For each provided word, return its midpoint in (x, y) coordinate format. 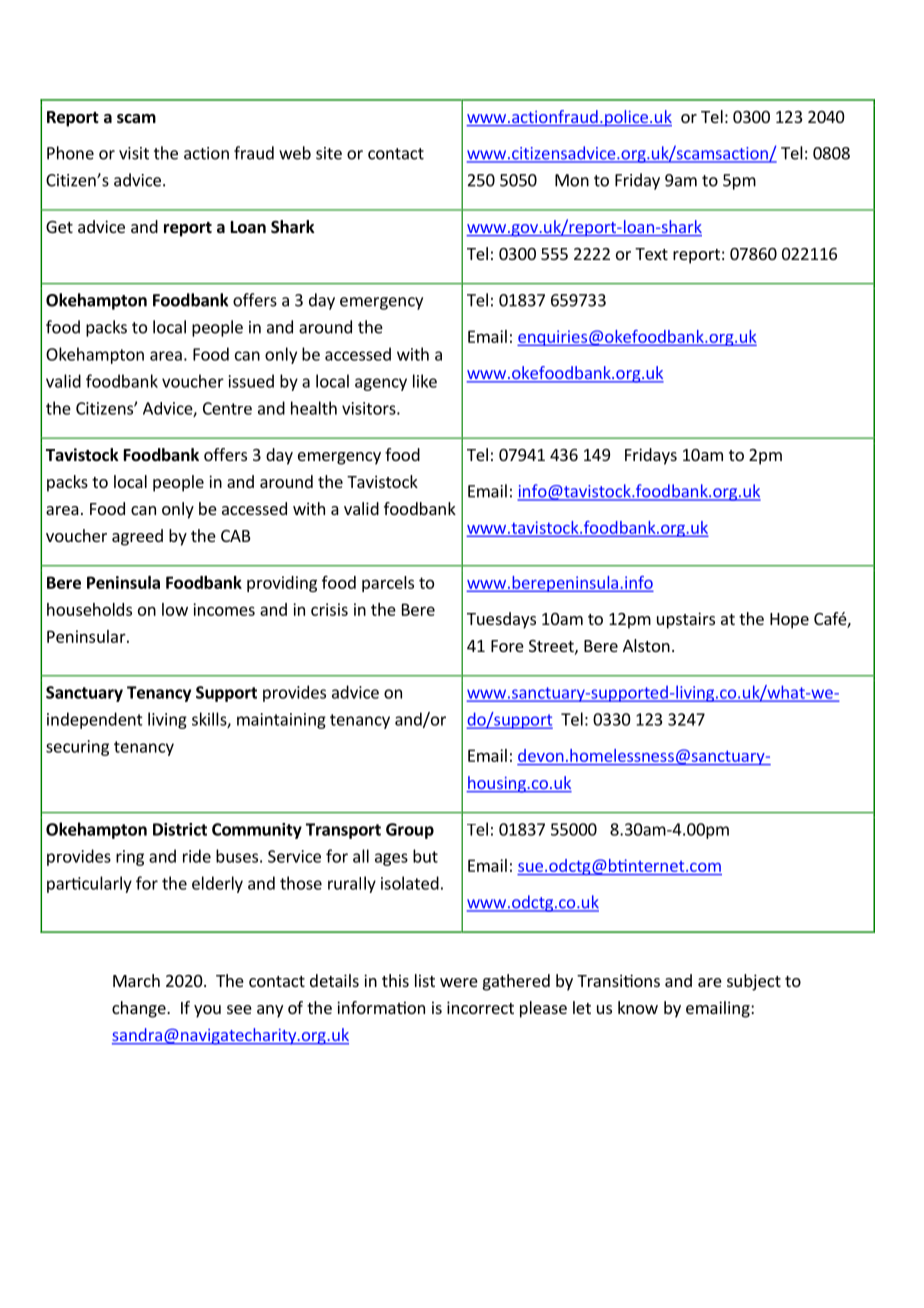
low (175, 609)
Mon (572, 180)
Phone (70, 153)
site (329, 153)
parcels (388, 584)
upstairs (686, 620)
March (136, 980)
